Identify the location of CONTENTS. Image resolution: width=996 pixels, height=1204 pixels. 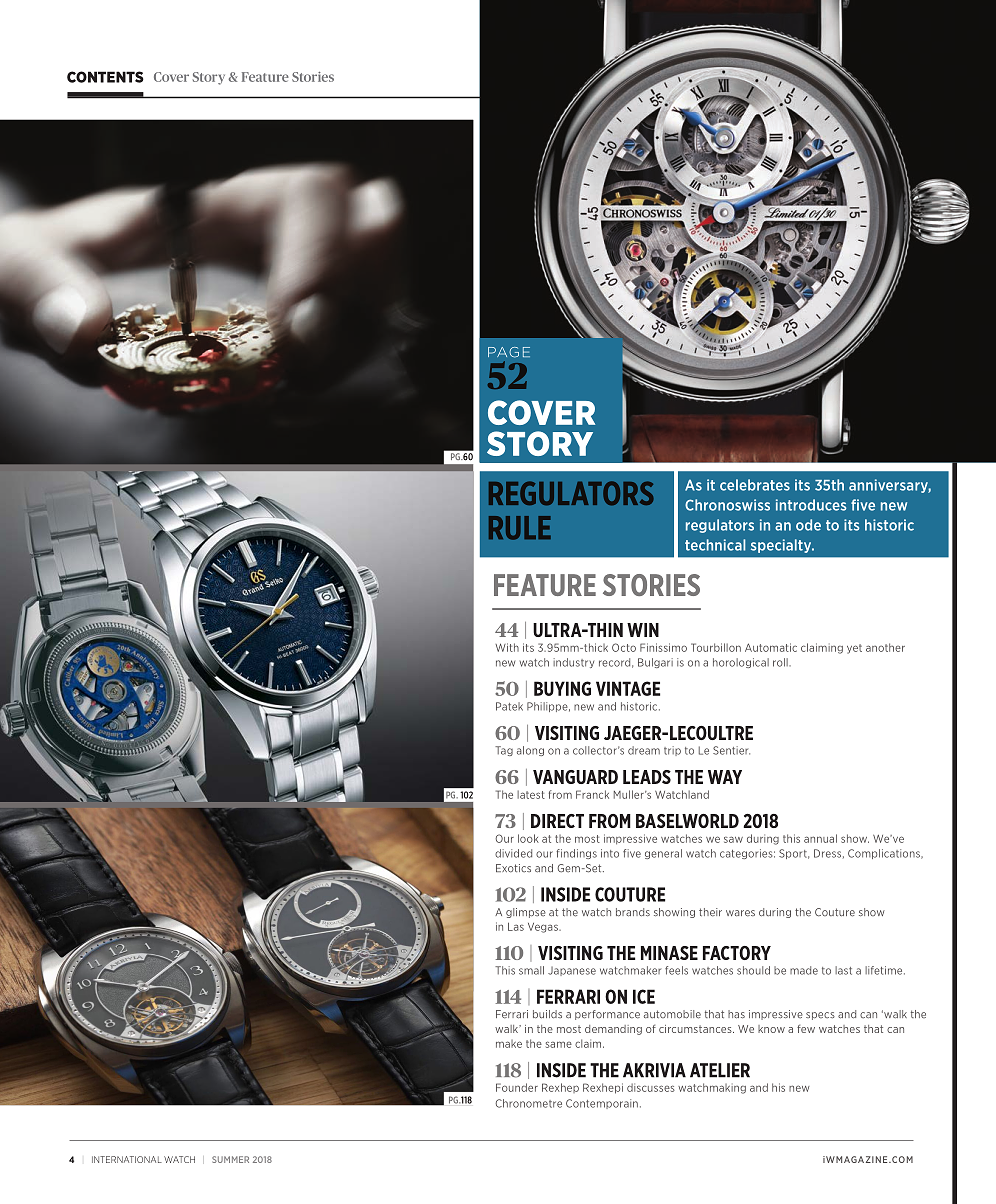
(105, 77).
